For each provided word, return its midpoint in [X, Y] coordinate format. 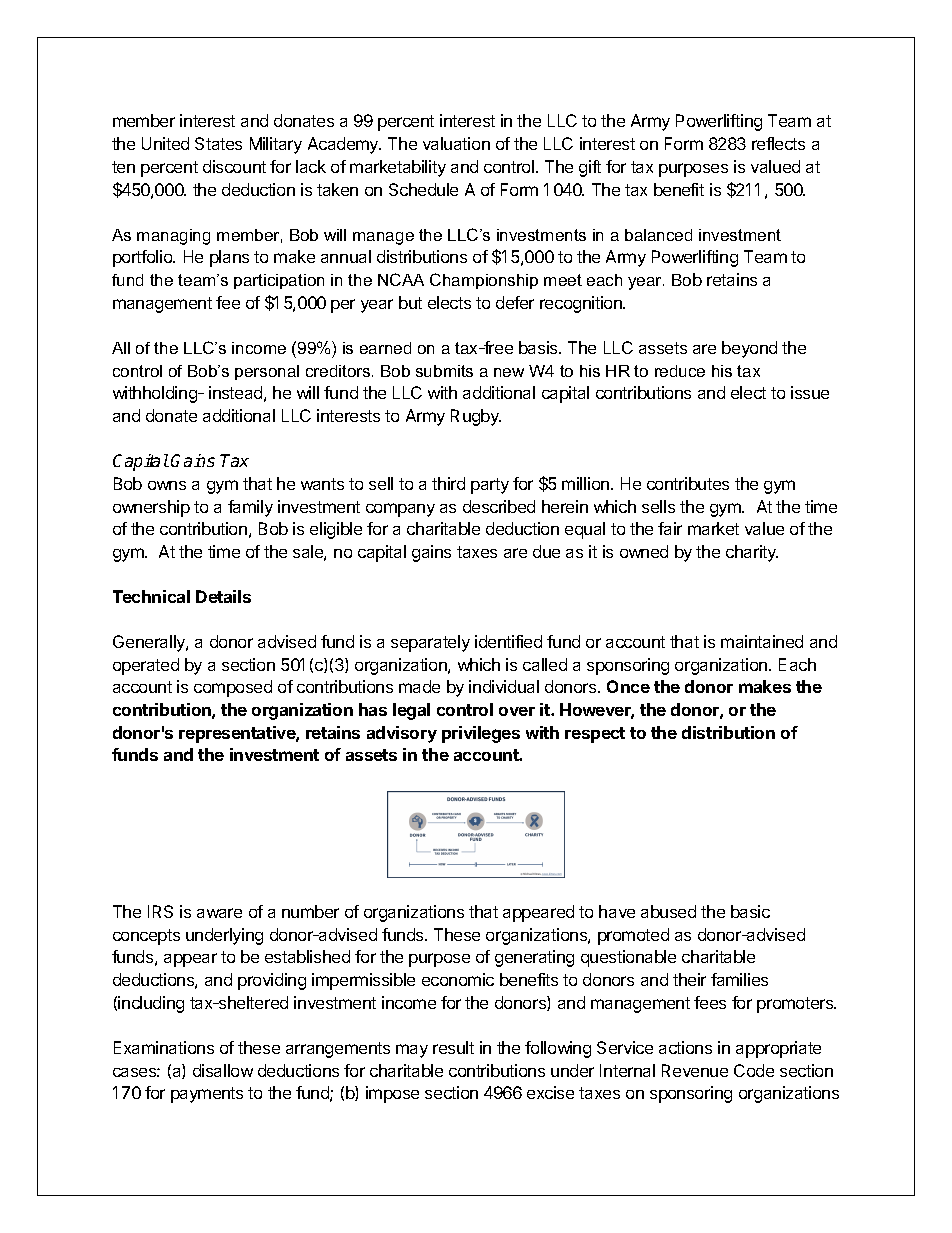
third [448, 483]
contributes [688, 483]
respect [595, 735]
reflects [778, 143]
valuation [456, 143]
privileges [481, 734]
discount [234, 166]
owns [167, 485]
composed [233, 688]
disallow [223, 1070]
